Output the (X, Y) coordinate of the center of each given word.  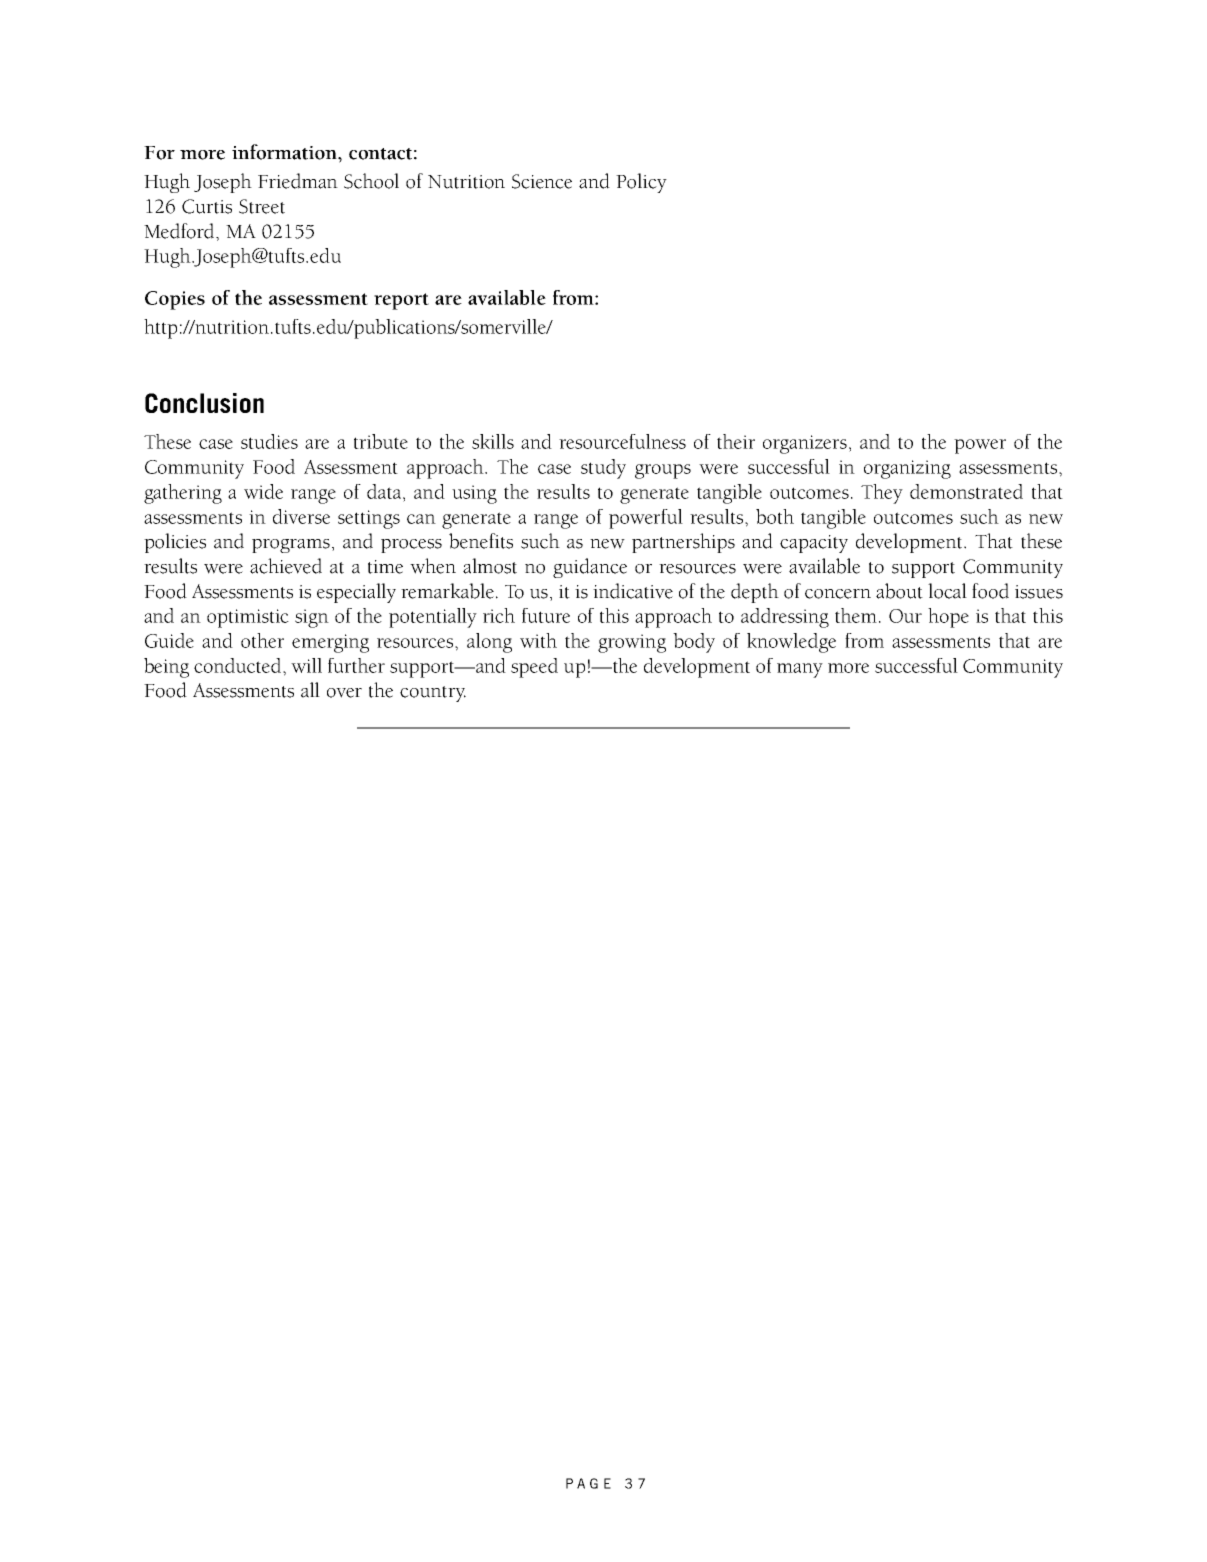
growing (632, 643)
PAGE (588, 1483)
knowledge (791, 643)
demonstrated (966, 491)
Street (262, 206)
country (433, 694)
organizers (805, 444)
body (694, 643)
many (800, 670)
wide (263, 491)
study (603, 469)
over (344, 693)
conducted (239, 665)
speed (534, 668)
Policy (641, 183)
